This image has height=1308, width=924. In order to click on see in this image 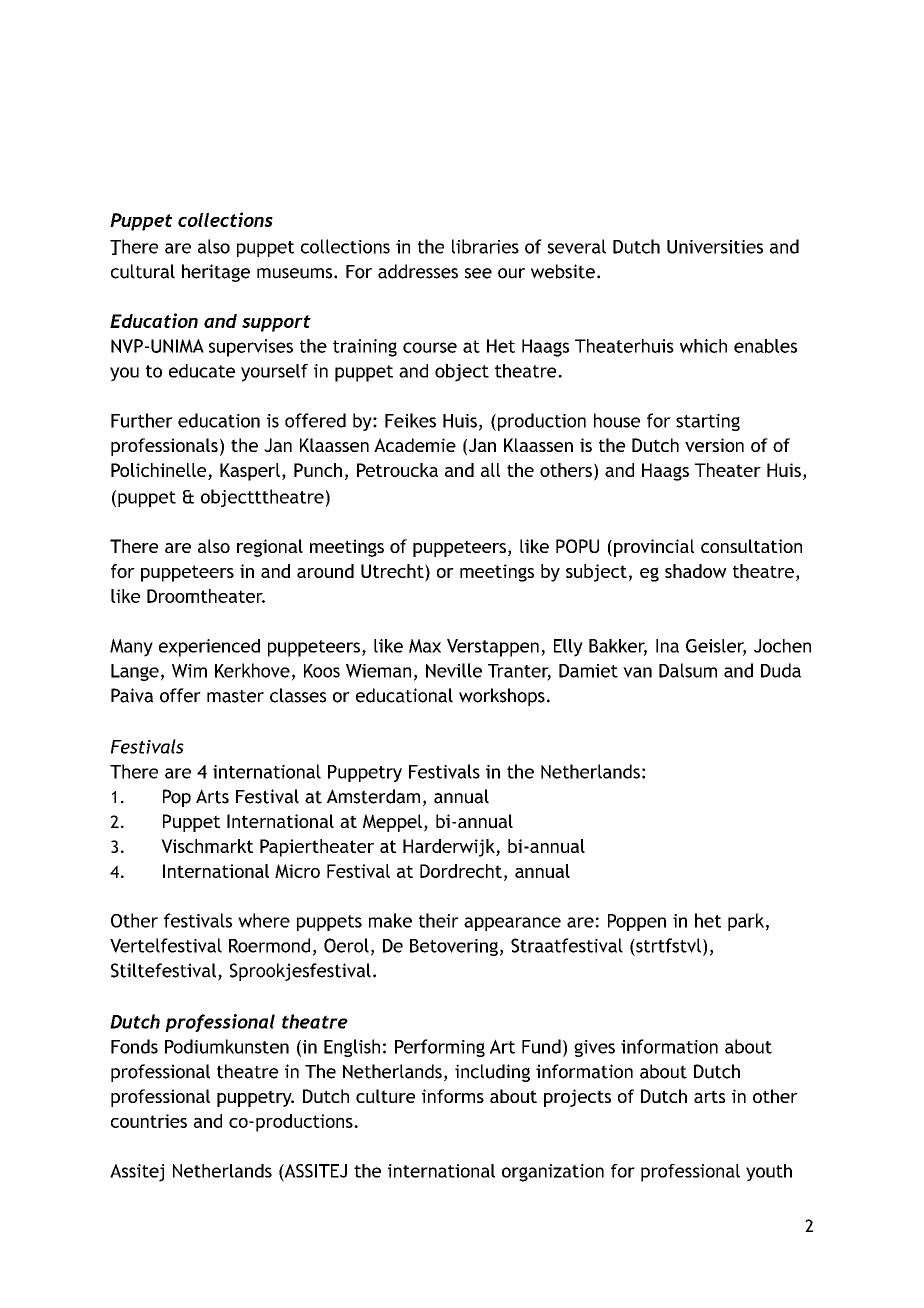, I will do `click(478, 273)`.
